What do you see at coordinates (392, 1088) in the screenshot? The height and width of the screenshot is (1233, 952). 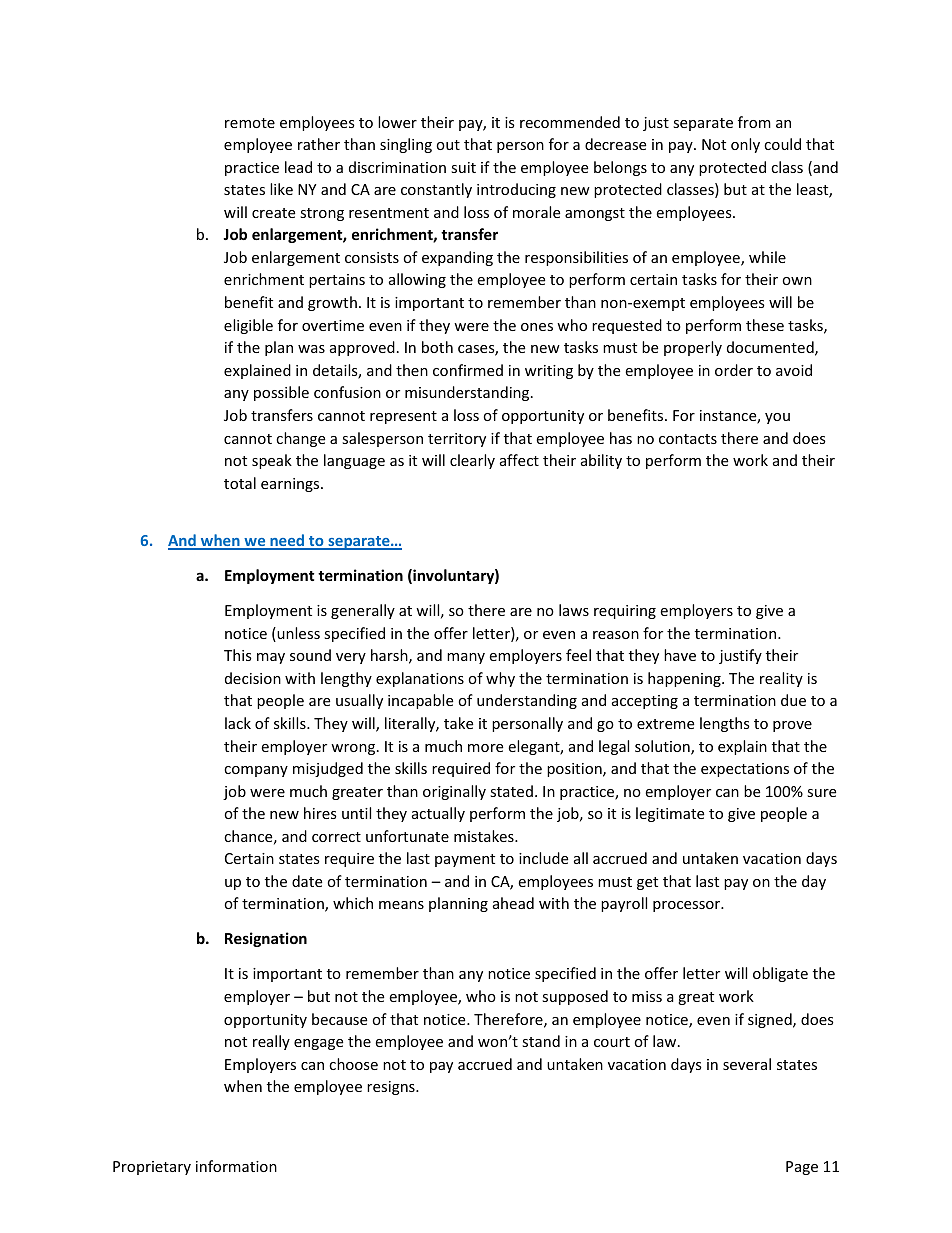 I see `resigns` at bounding box center [392, 1088].
